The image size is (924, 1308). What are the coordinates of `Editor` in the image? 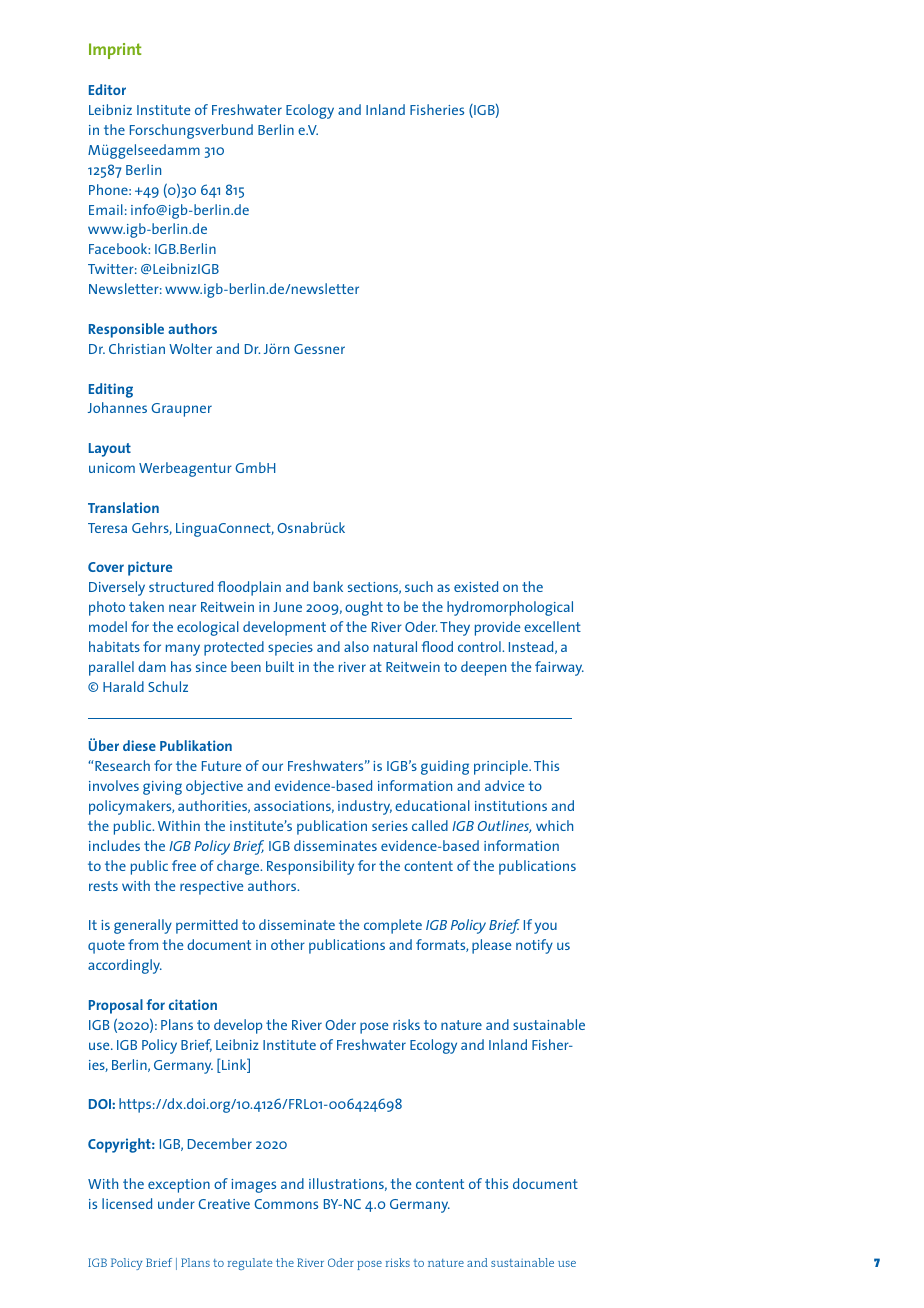 It's located at (107, 89).
